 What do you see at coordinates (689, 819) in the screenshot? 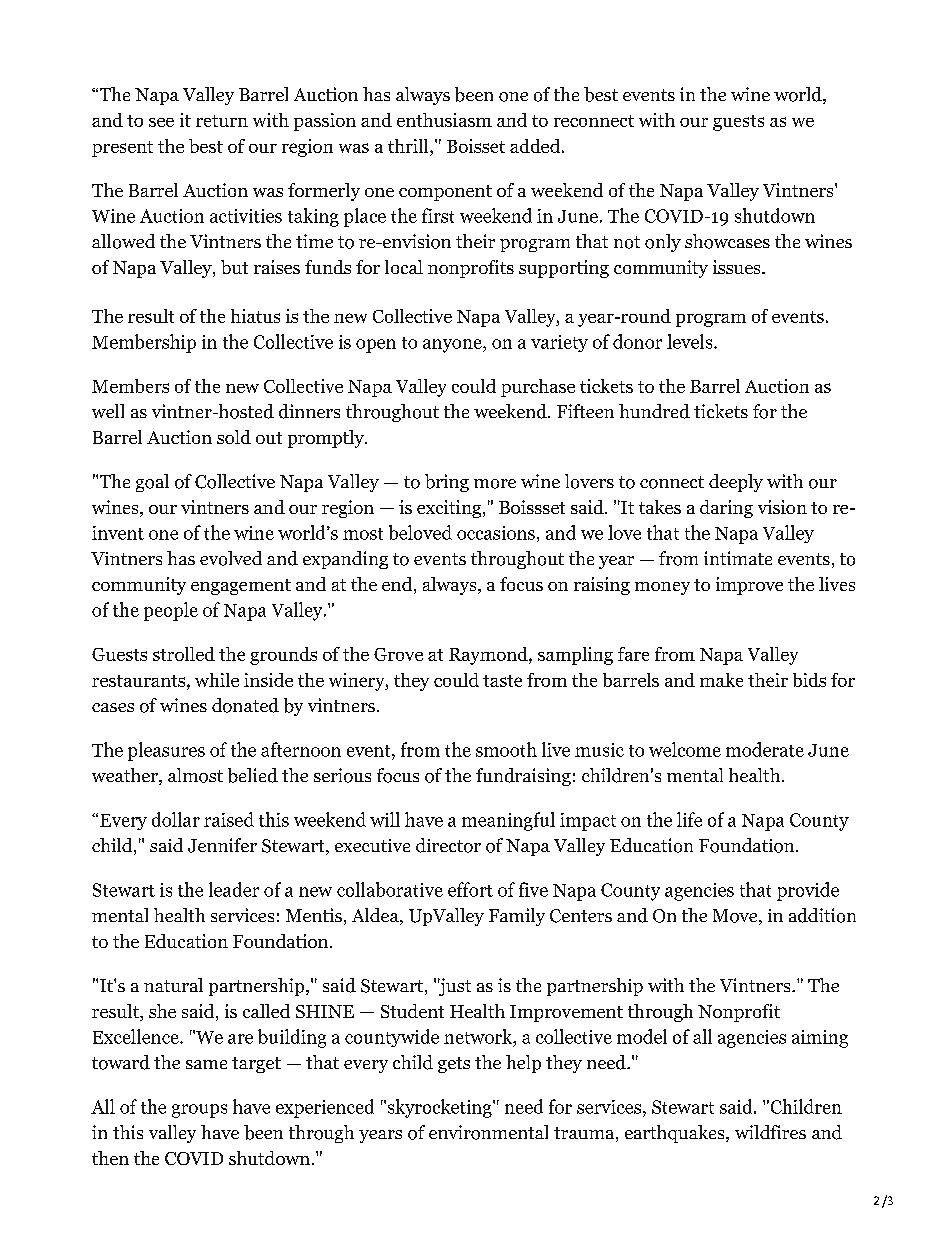
I see `life` at bounding box center [689, 819].
